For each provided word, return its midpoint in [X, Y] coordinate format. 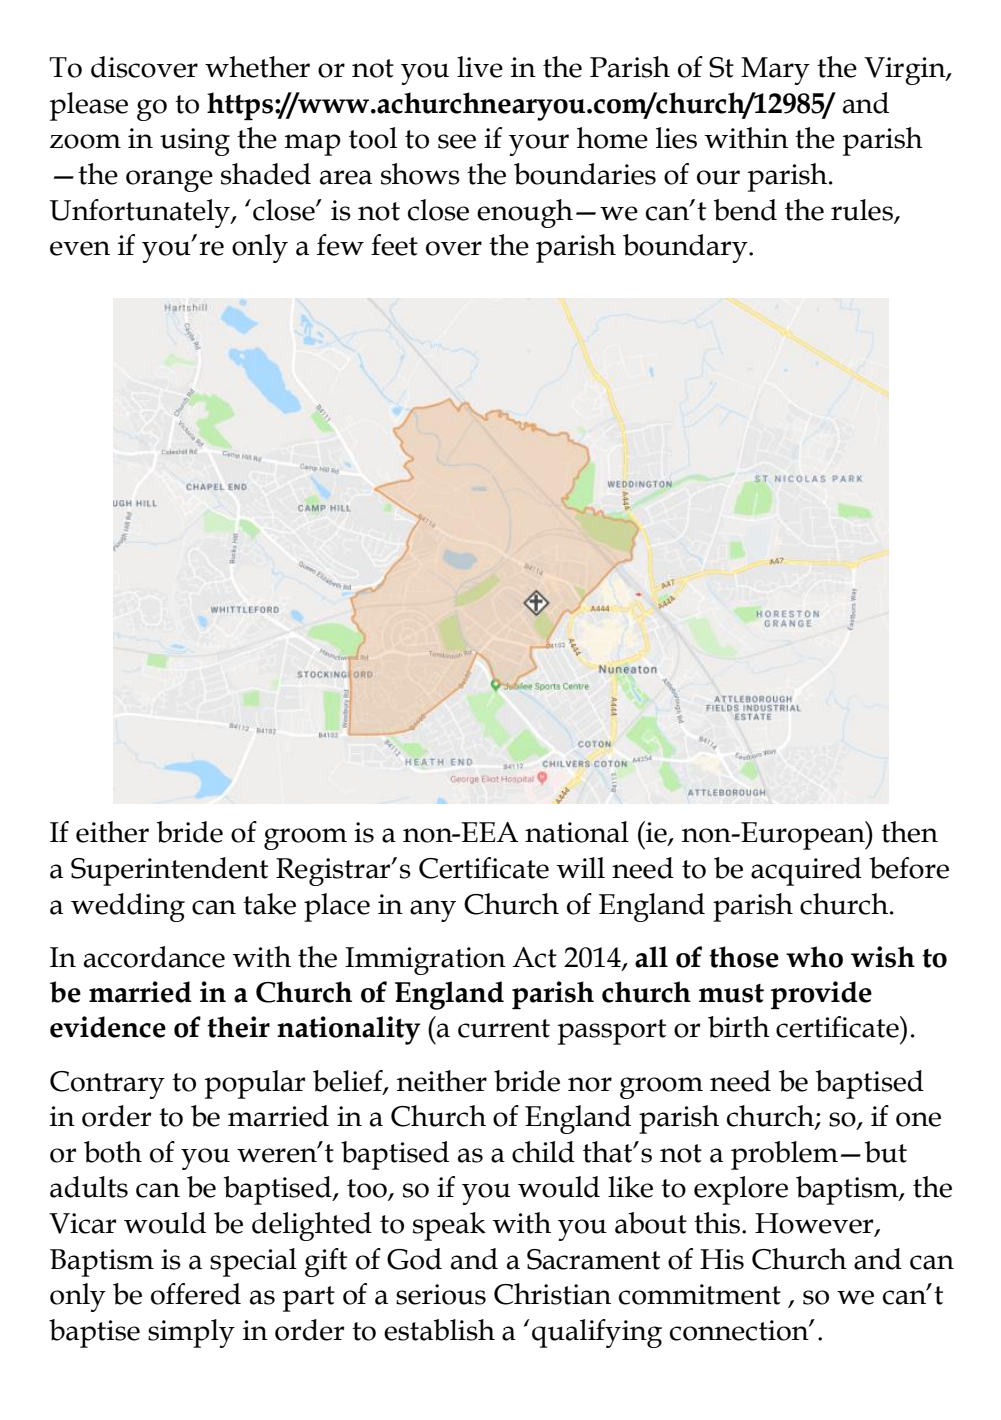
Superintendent [169, 871]
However [815, 1224]
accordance [154, 957]
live [480, 67]
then [909, 832]
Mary [775, 71]
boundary [686, 248]
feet [394, 245]
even [80, 248]
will [581, 867]
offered [196, 1294]
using [195, 142]
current [504, 1028]
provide [821, 995]
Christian [552, 1294]
